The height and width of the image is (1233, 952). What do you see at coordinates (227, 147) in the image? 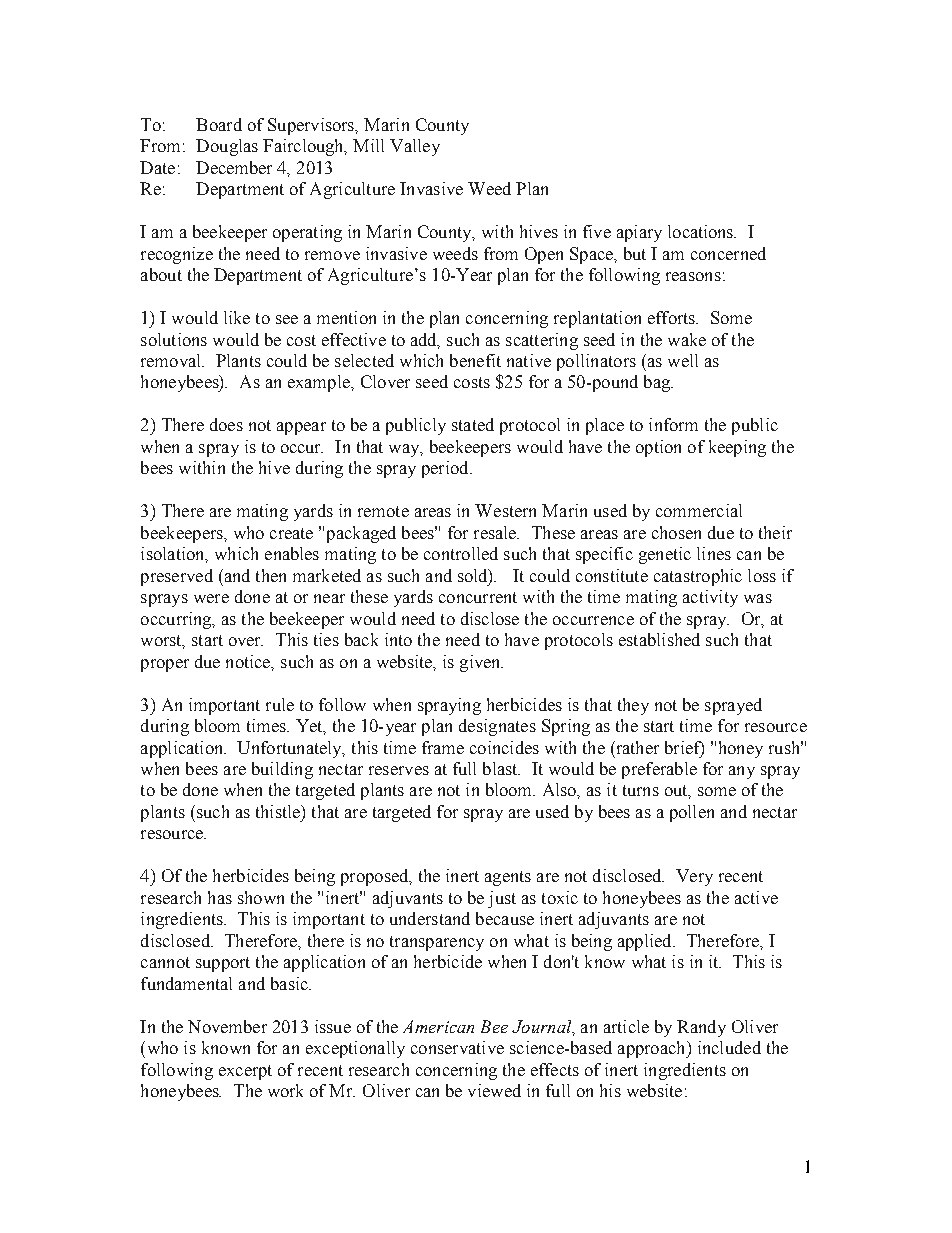
I see `Douglas` at bounding box center [227, 147].
